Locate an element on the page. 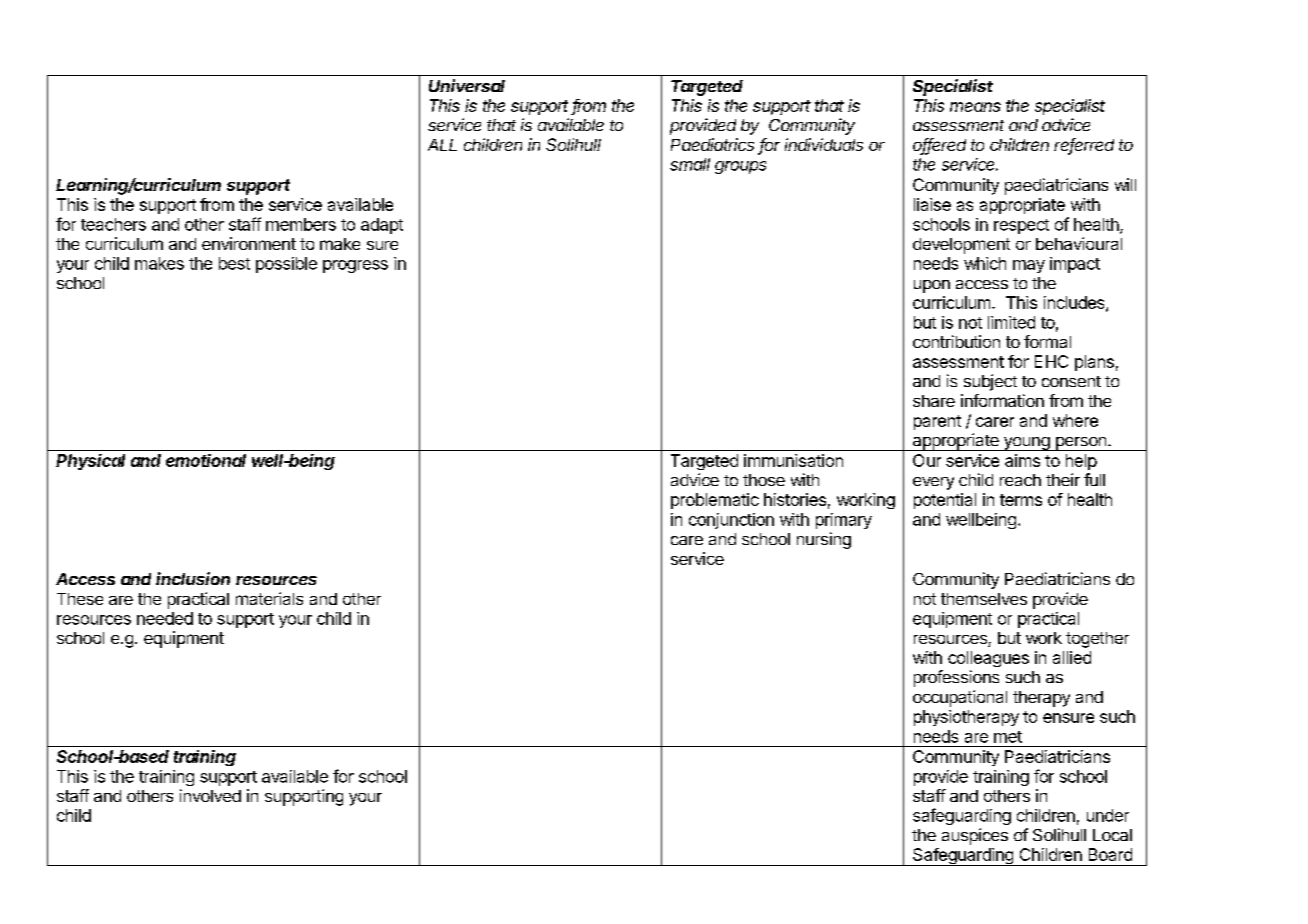 The height and width of the image is (924, 1308). Paediatrics is located at coordinates (712, 144).
